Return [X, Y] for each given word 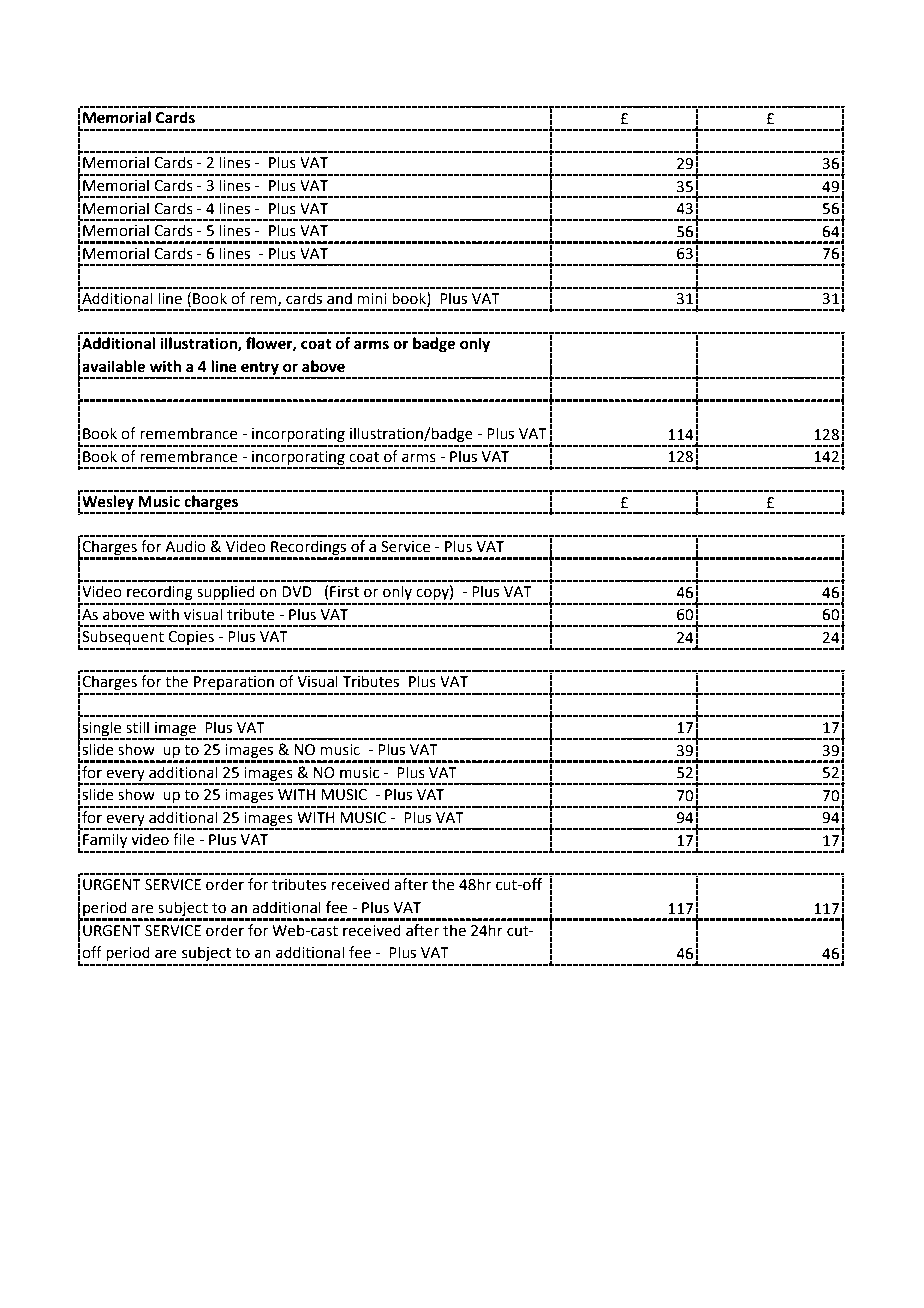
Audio [185, 546]
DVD [297, 591]
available [113, 366]
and [339, 298]
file [184, 839]
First [344, 592]
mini [372, 298]
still [137, 727]
